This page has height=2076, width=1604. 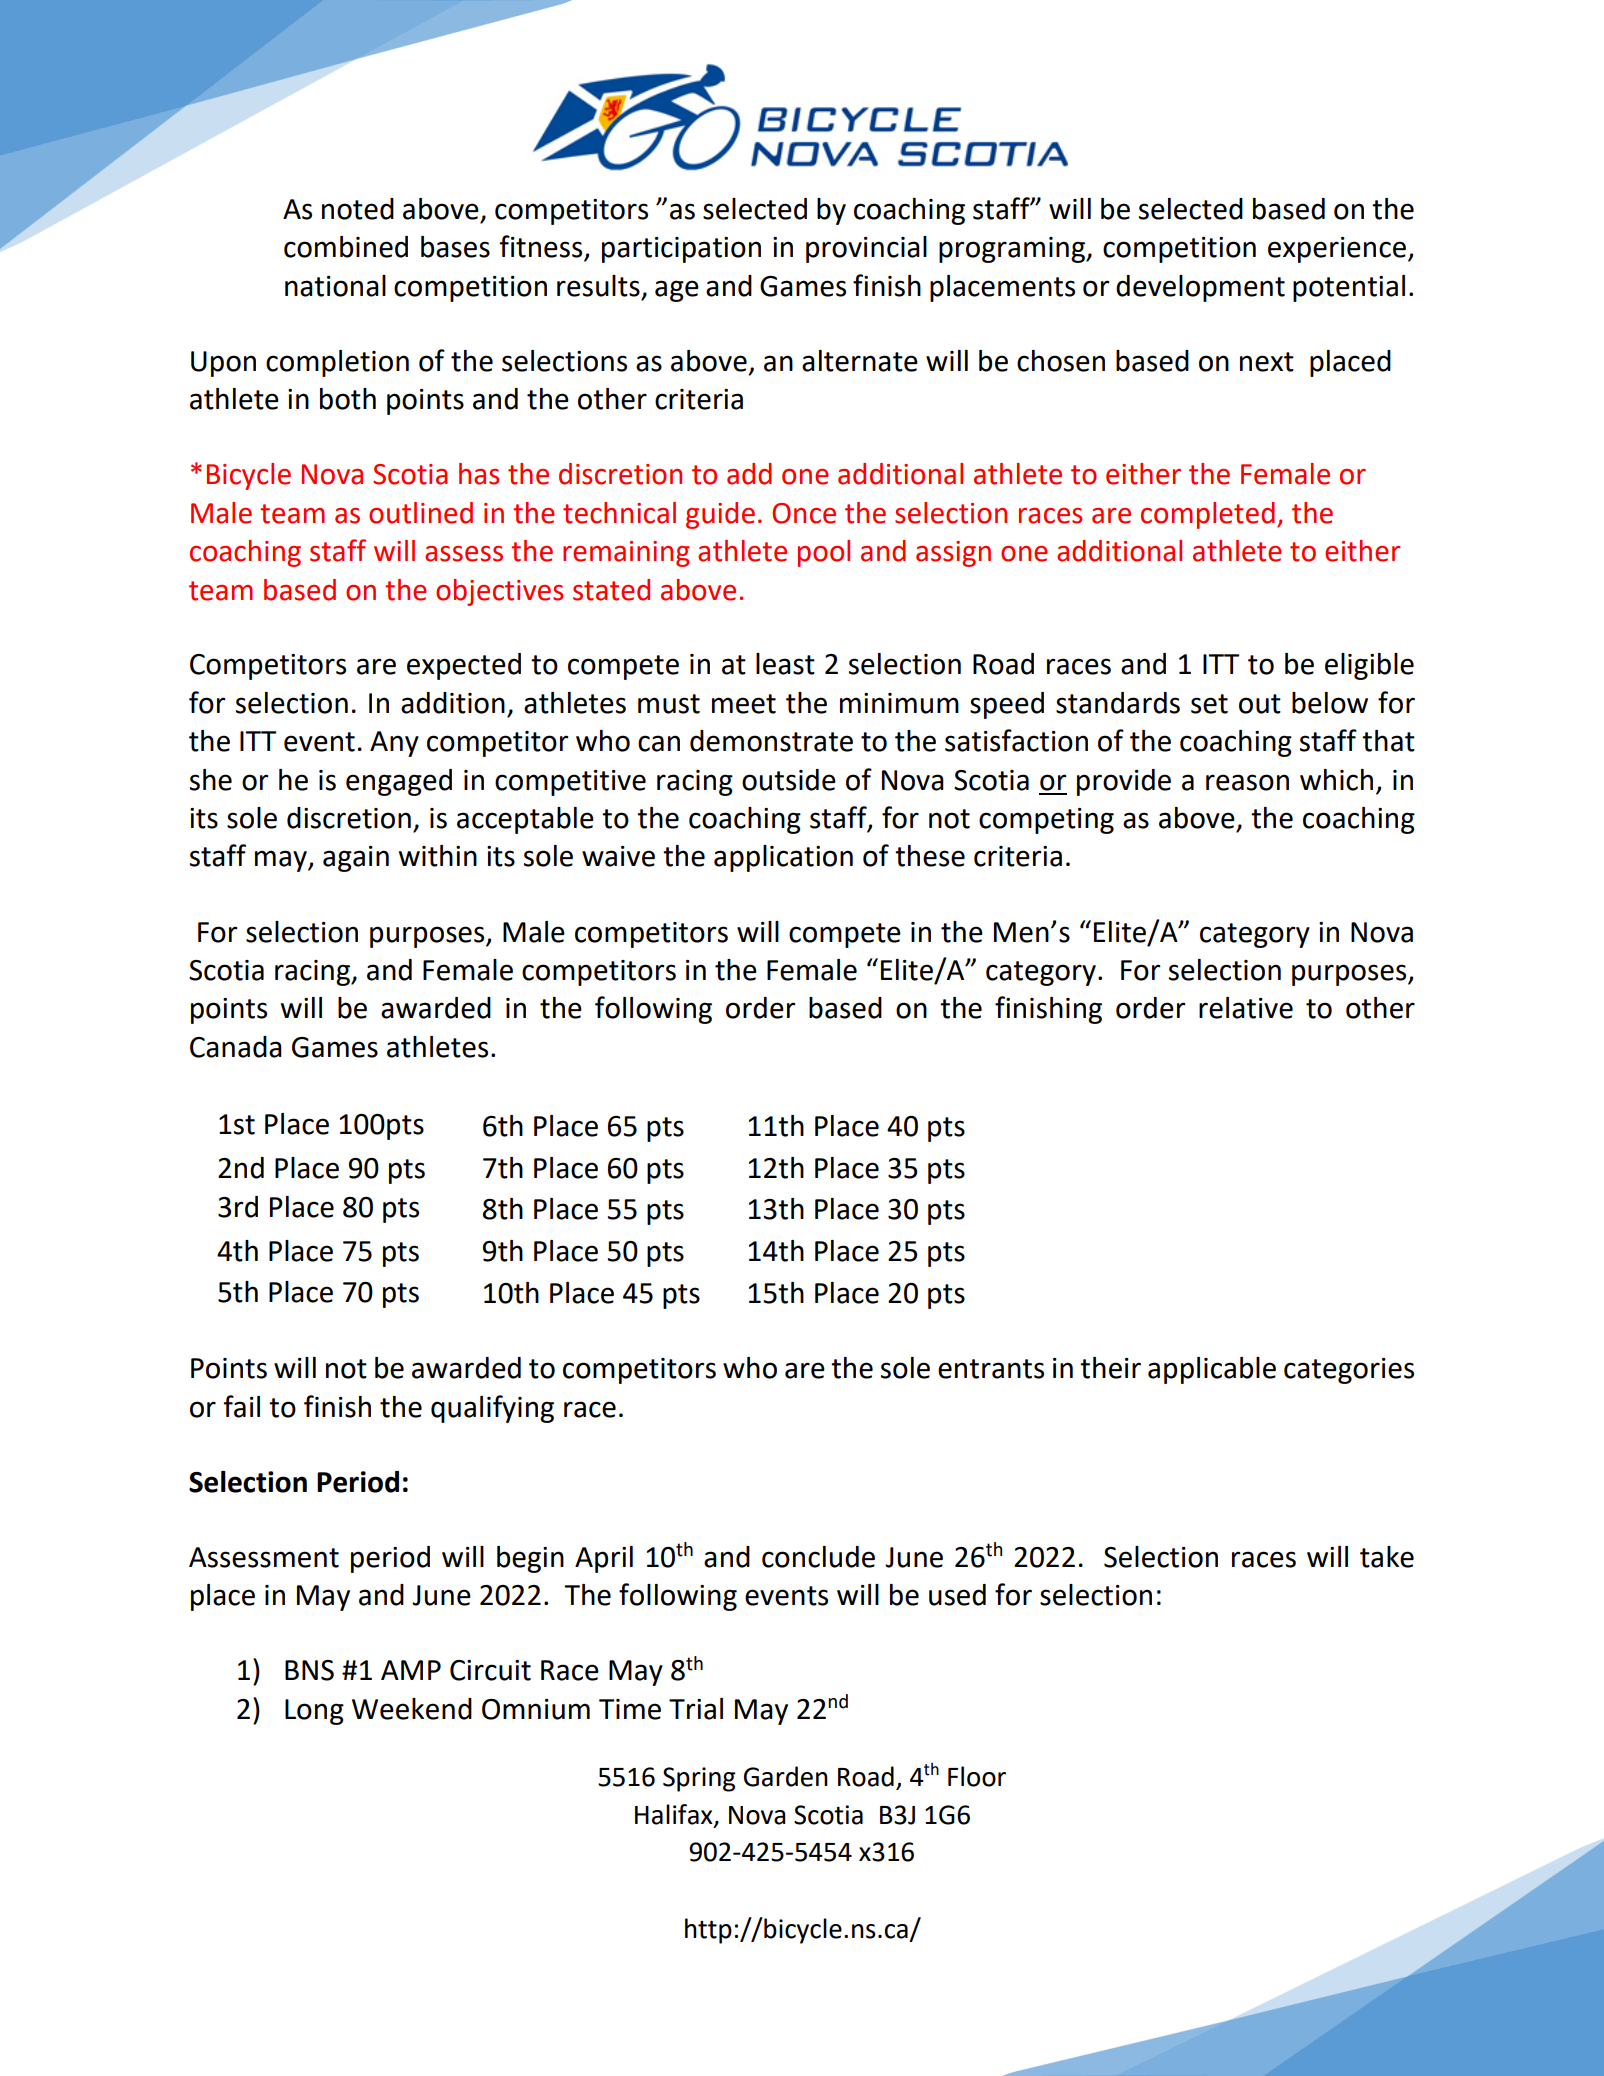 I want to click on entrants, so click(x=991, y=1369).
